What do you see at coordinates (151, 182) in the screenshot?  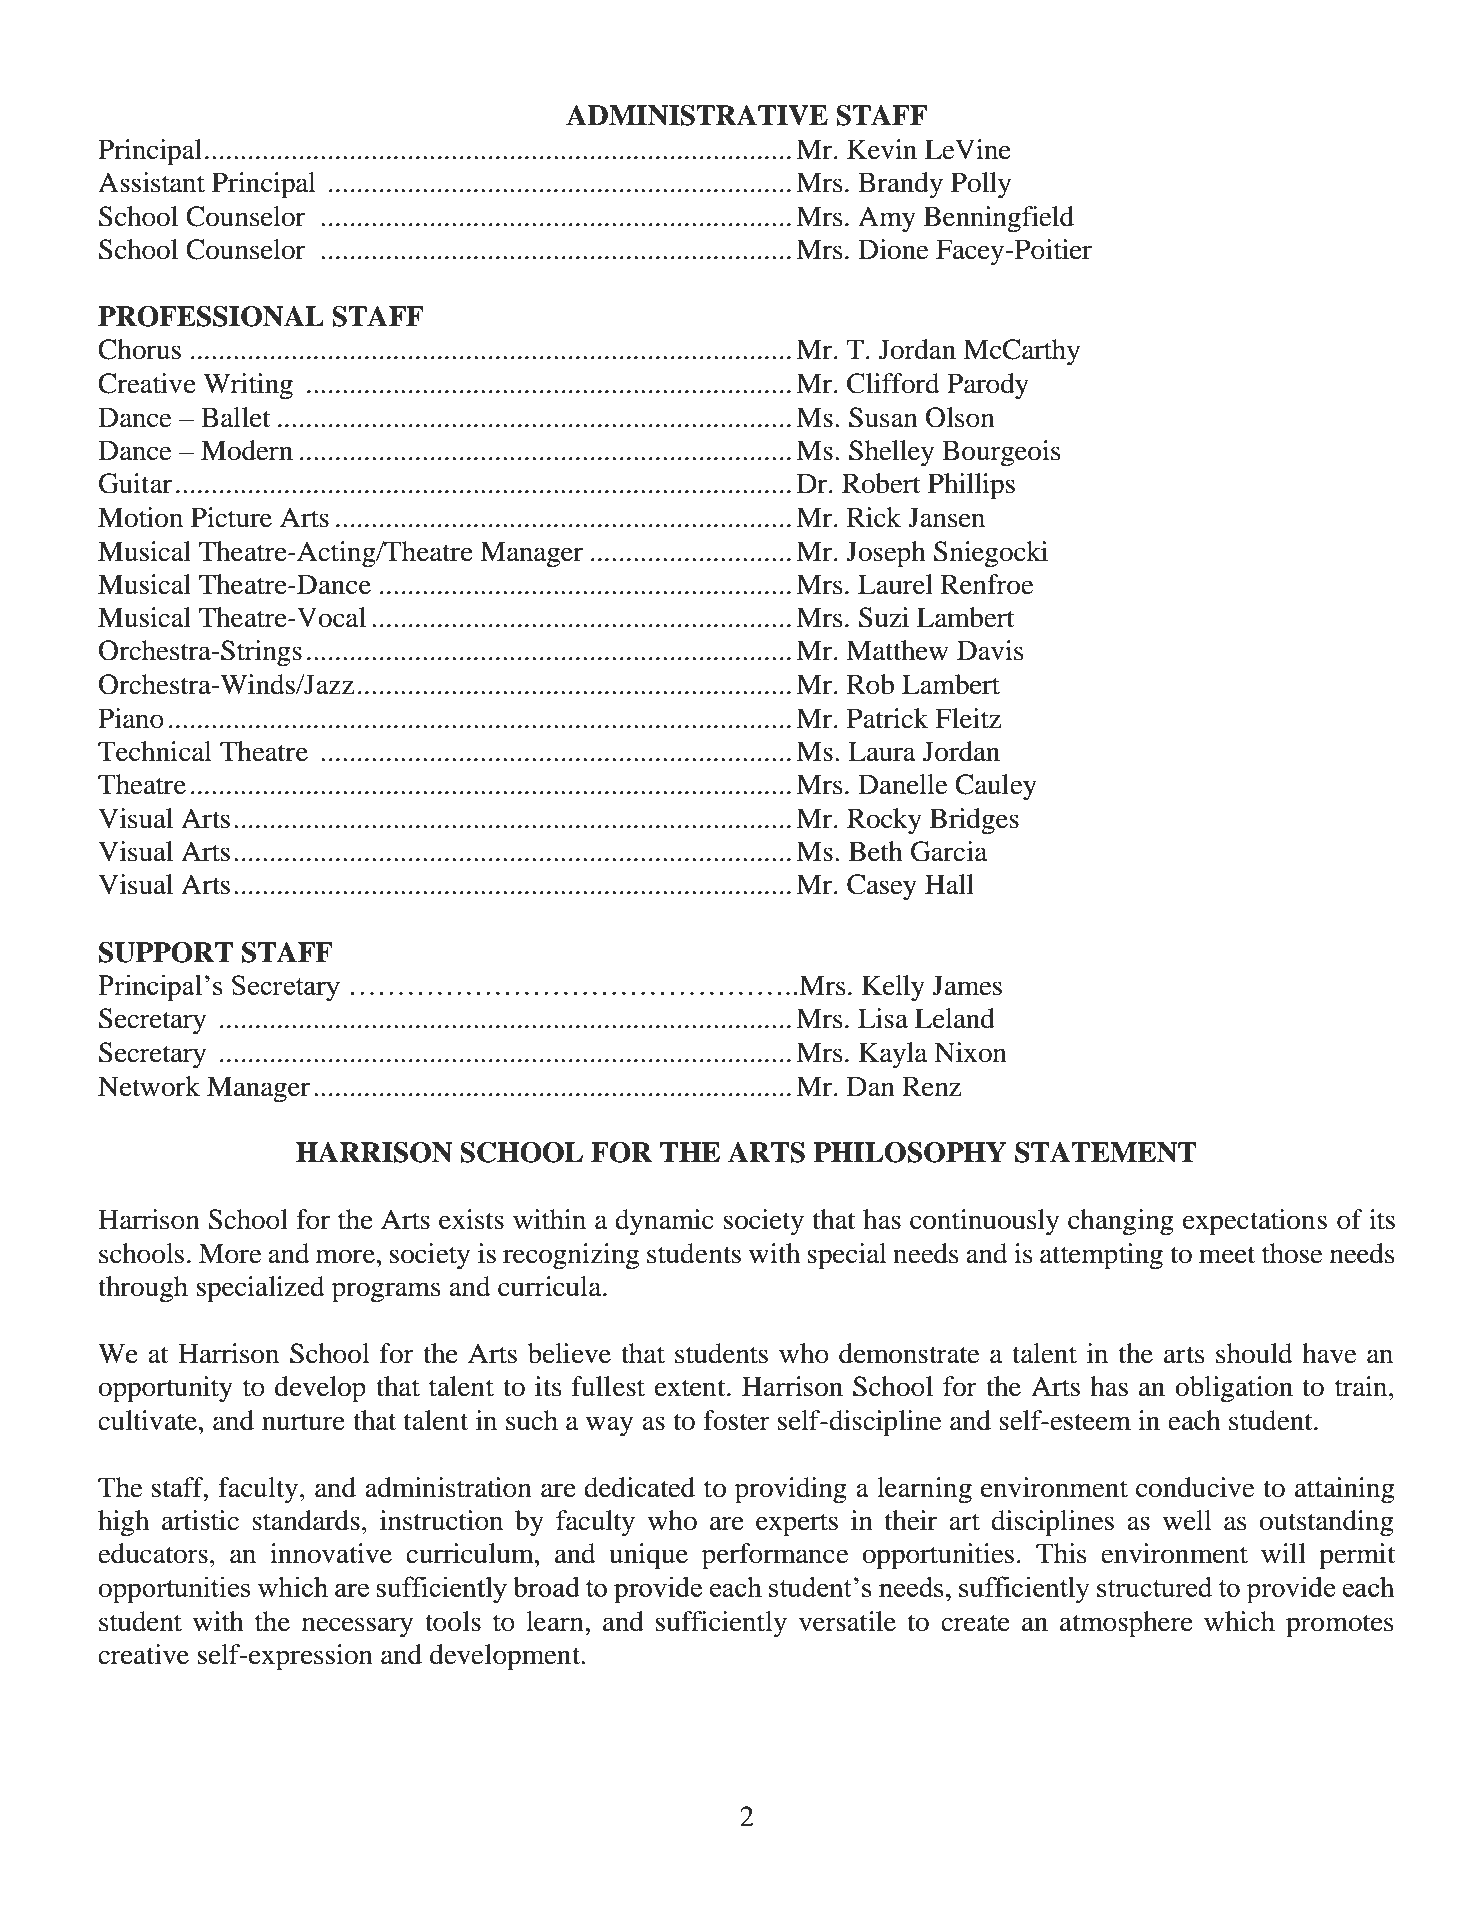 I see `Assistant` at bounding box center [151, 182].
